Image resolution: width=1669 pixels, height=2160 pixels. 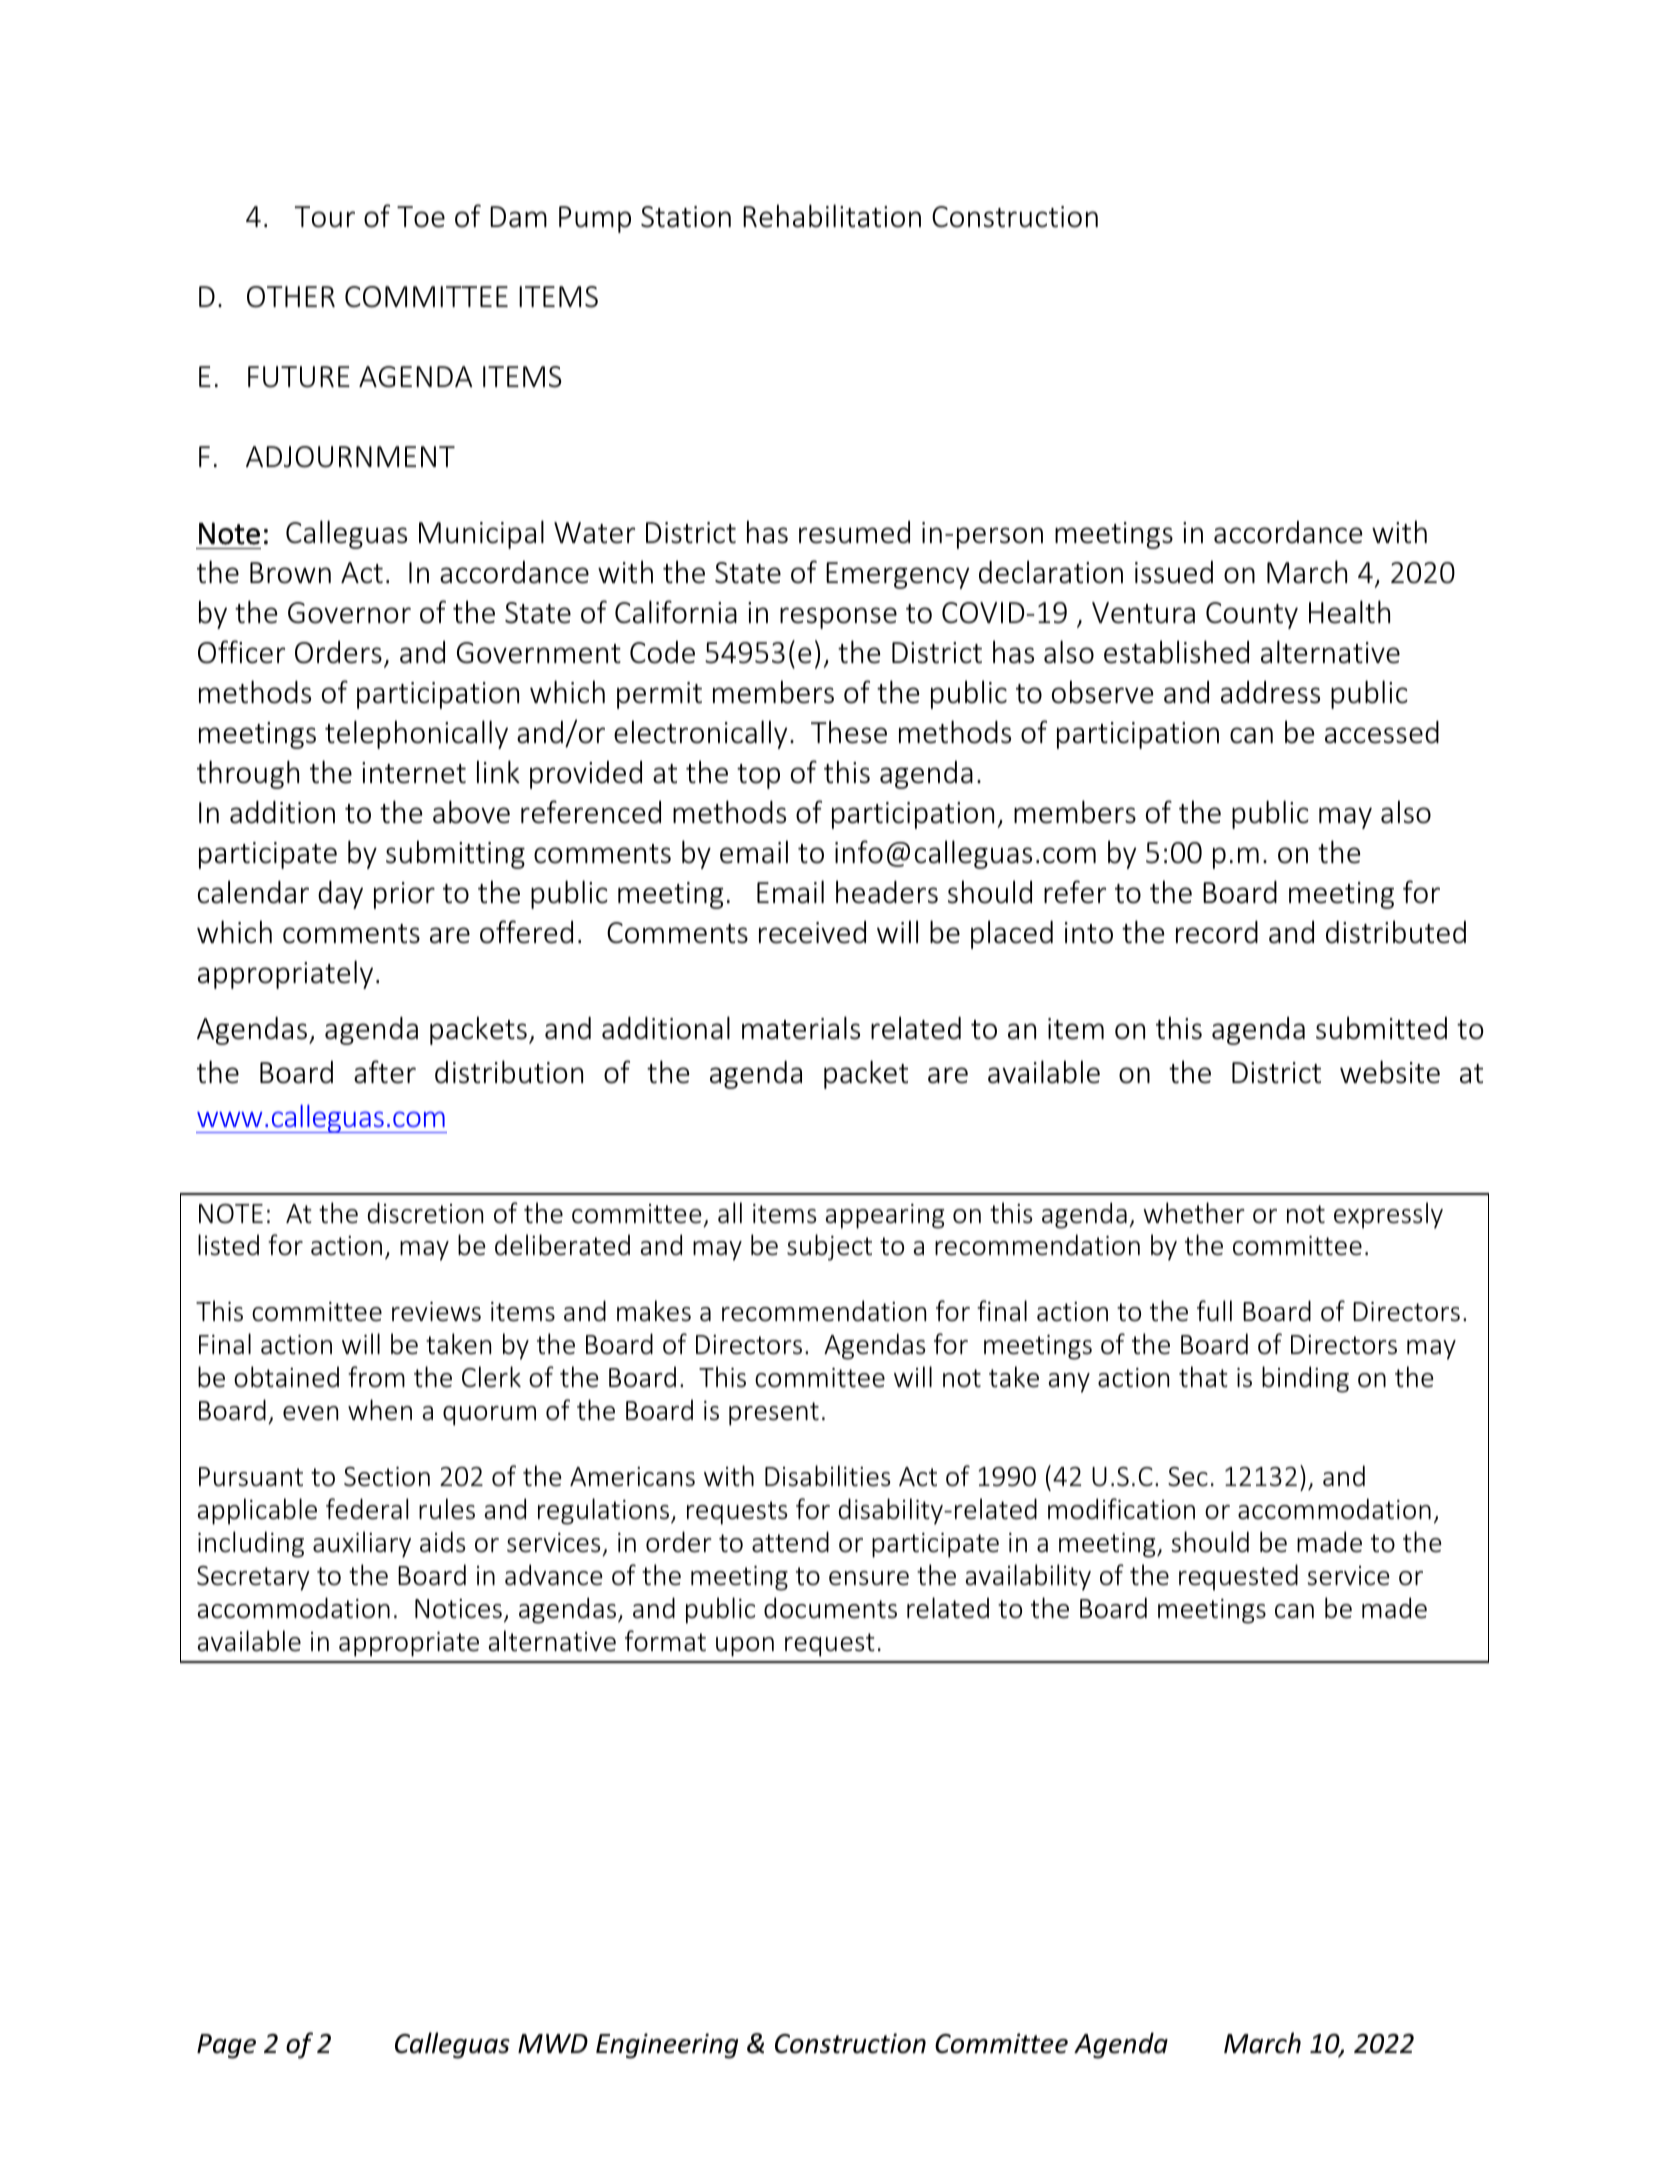 I want to click on whether, so click(x=1194, y=1213).
